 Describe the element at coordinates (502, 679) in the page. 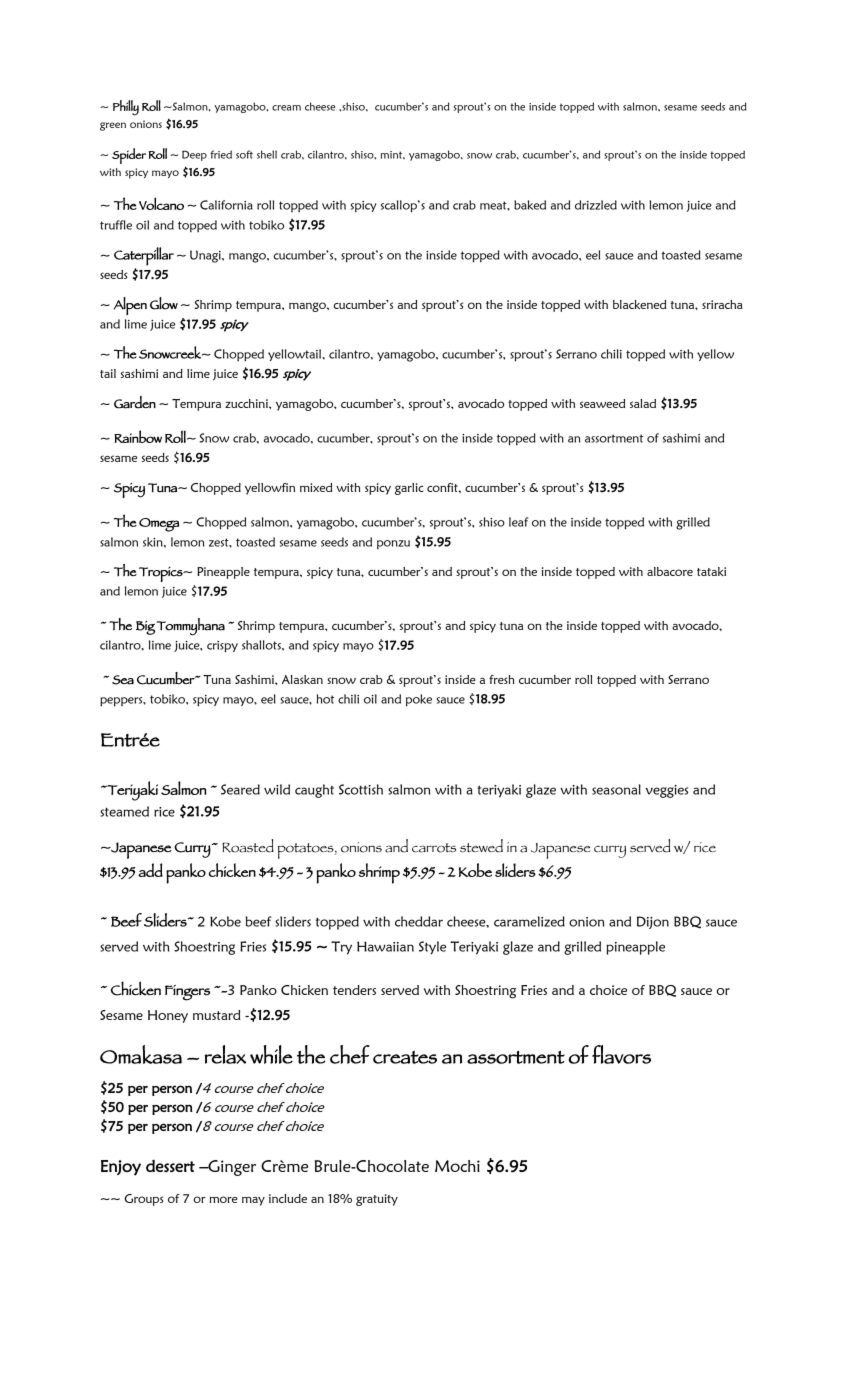

I see `fresh` at that location.
